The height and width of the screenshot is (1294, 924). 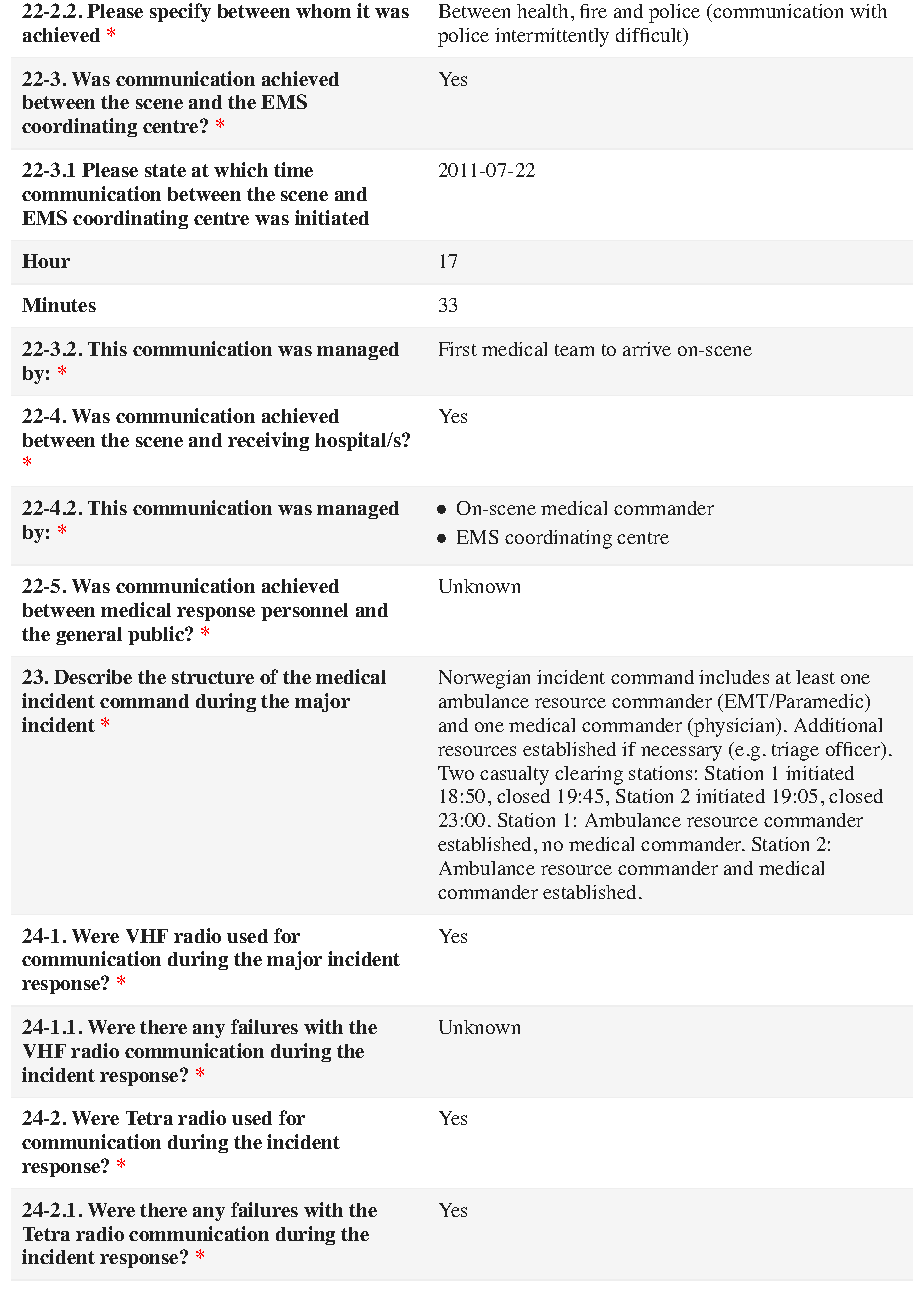 What do you see at coordinates (458, 349) in the screenshot?
I see `First` at bounding box center [458, 349].
